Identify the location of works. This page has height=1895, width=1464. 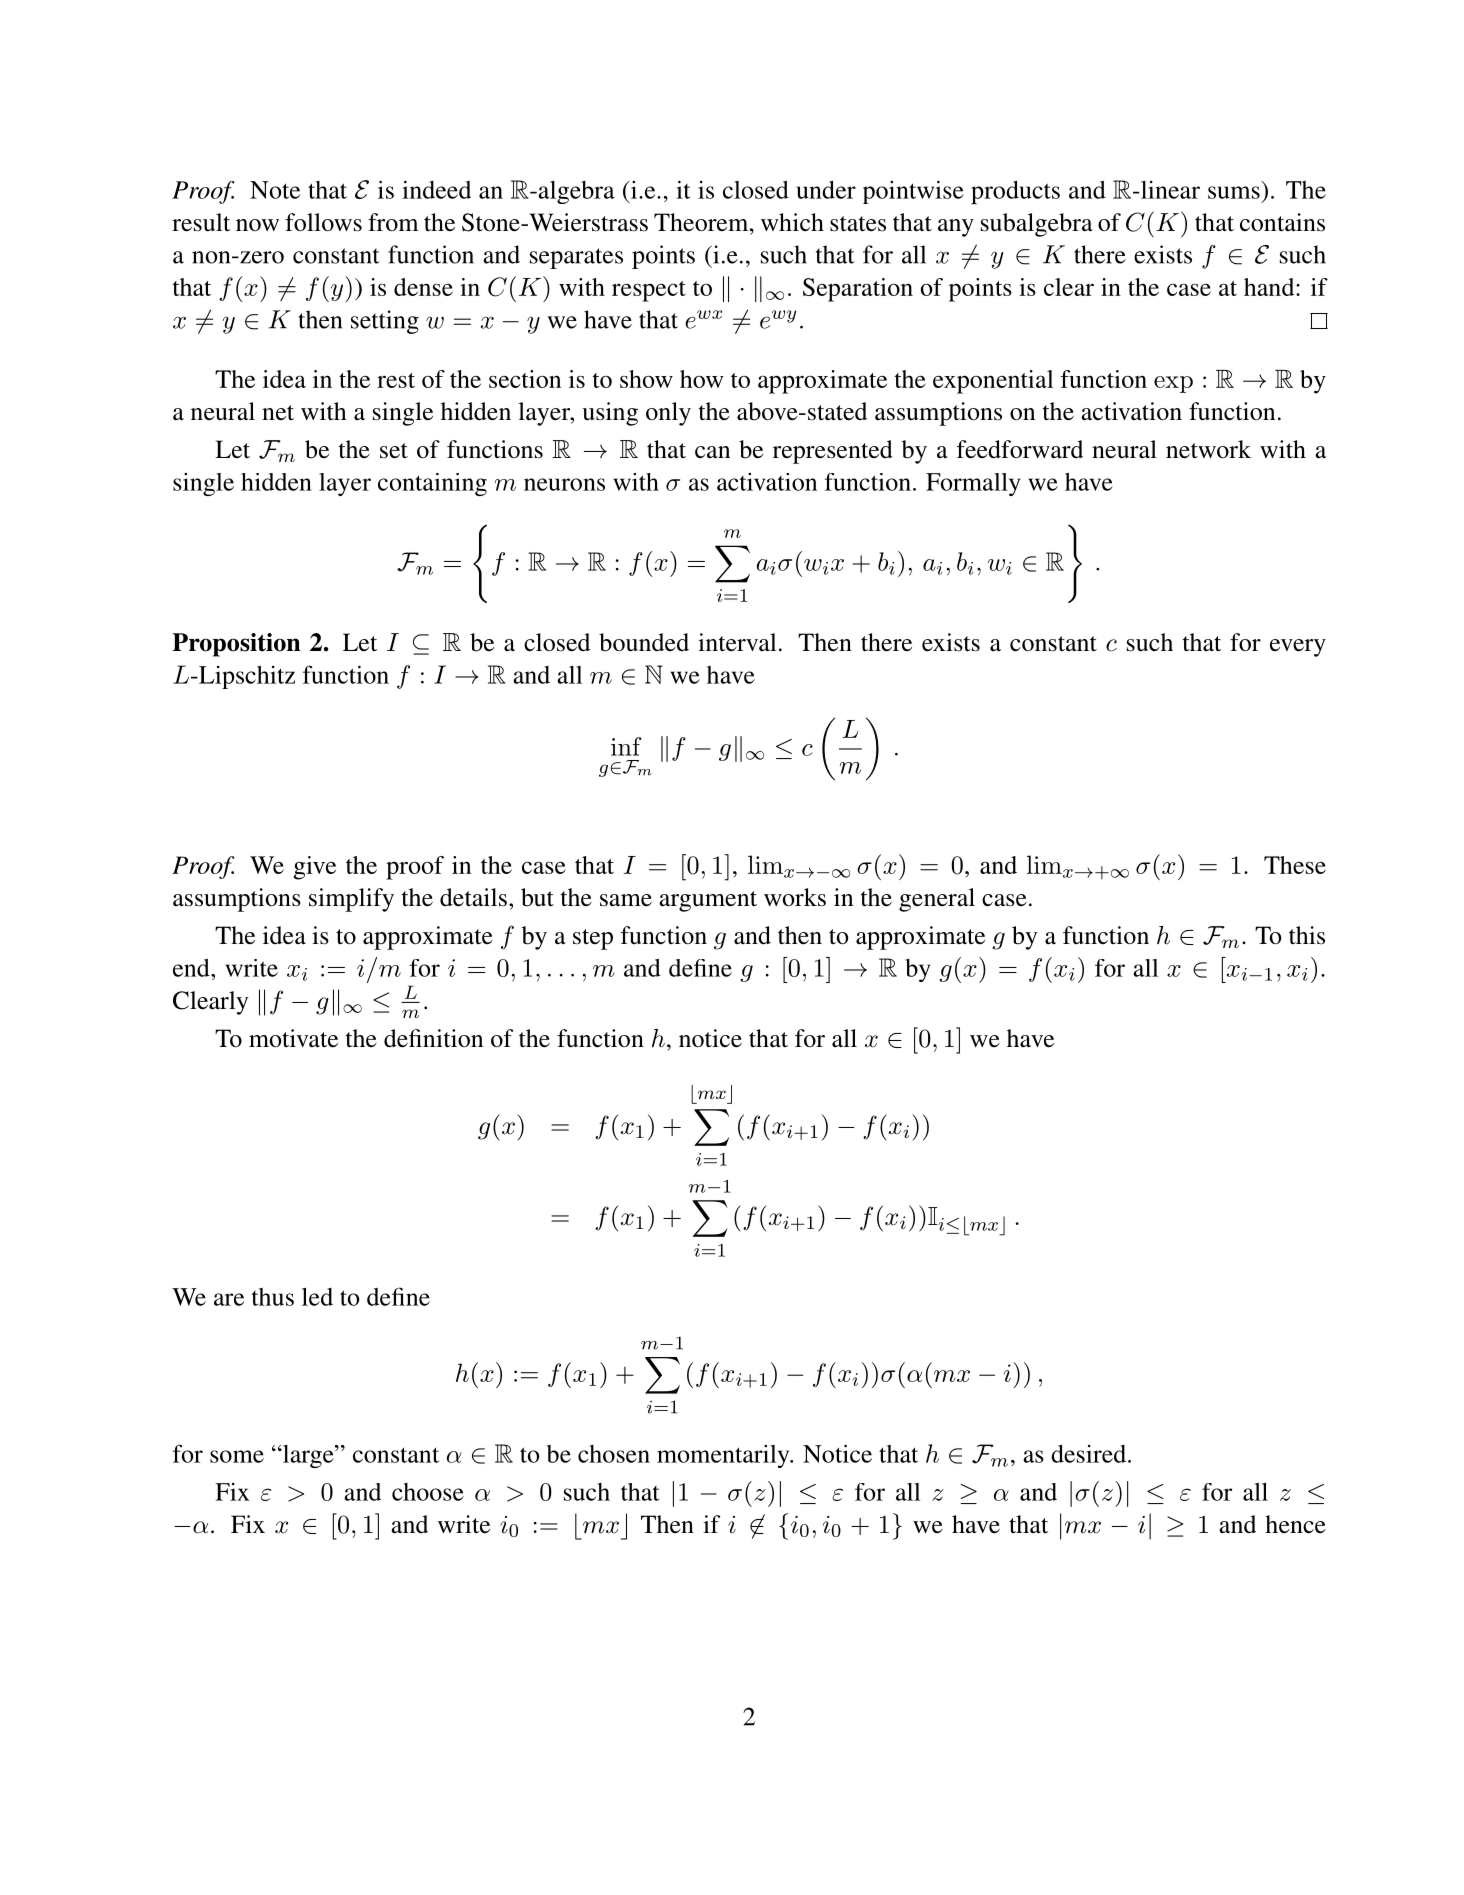
(795, 897).
